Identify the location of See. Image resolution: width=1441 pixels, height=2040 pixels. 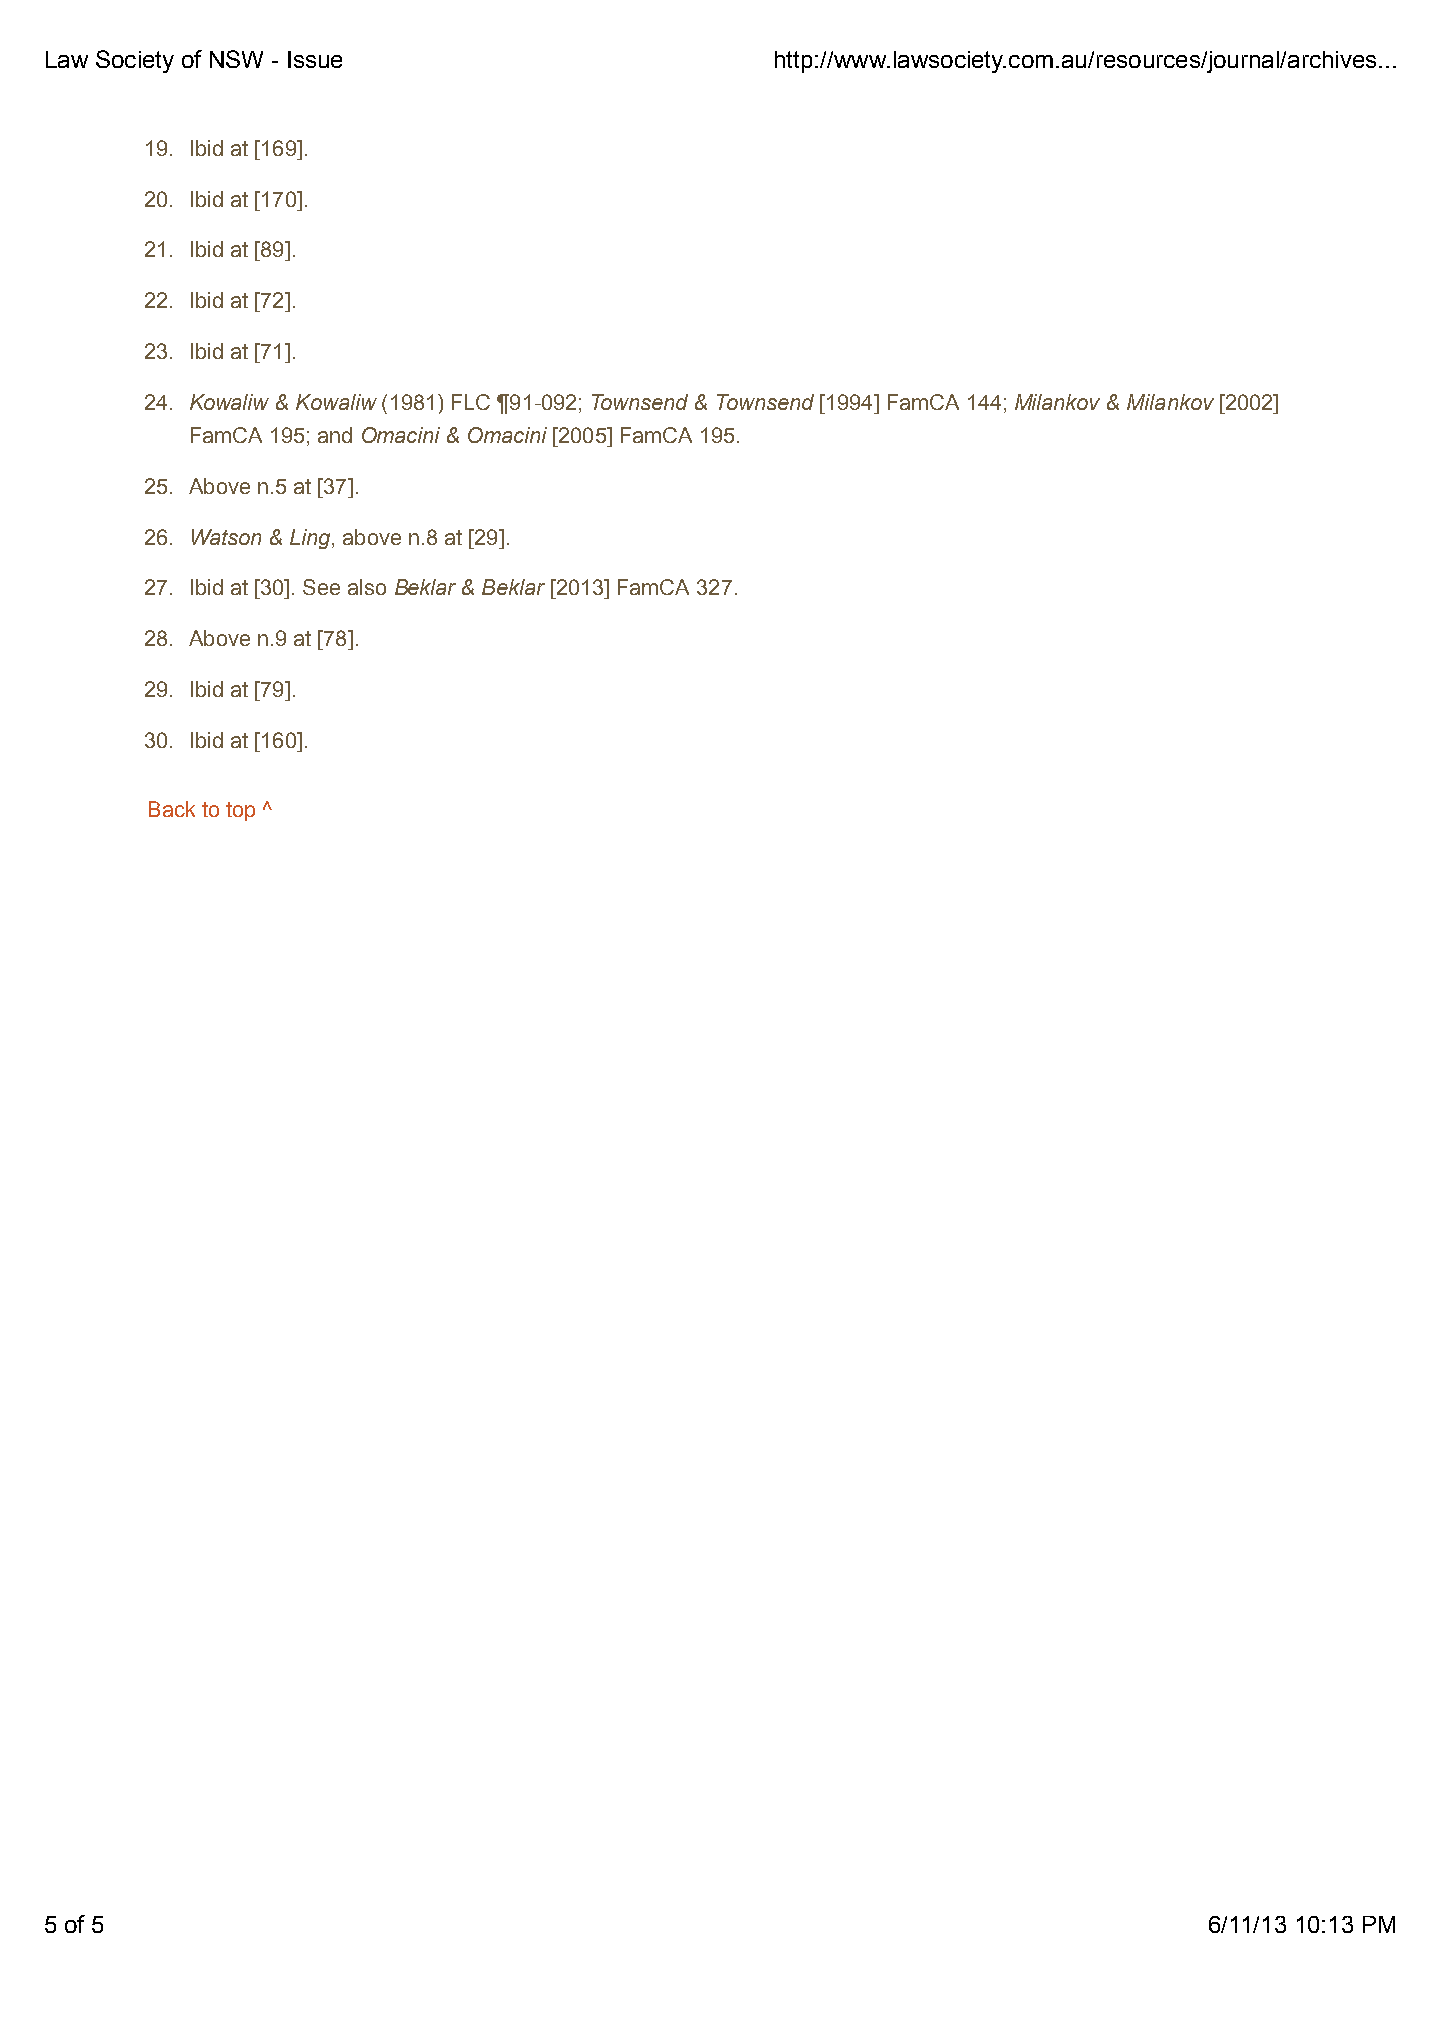
(321, 587).
